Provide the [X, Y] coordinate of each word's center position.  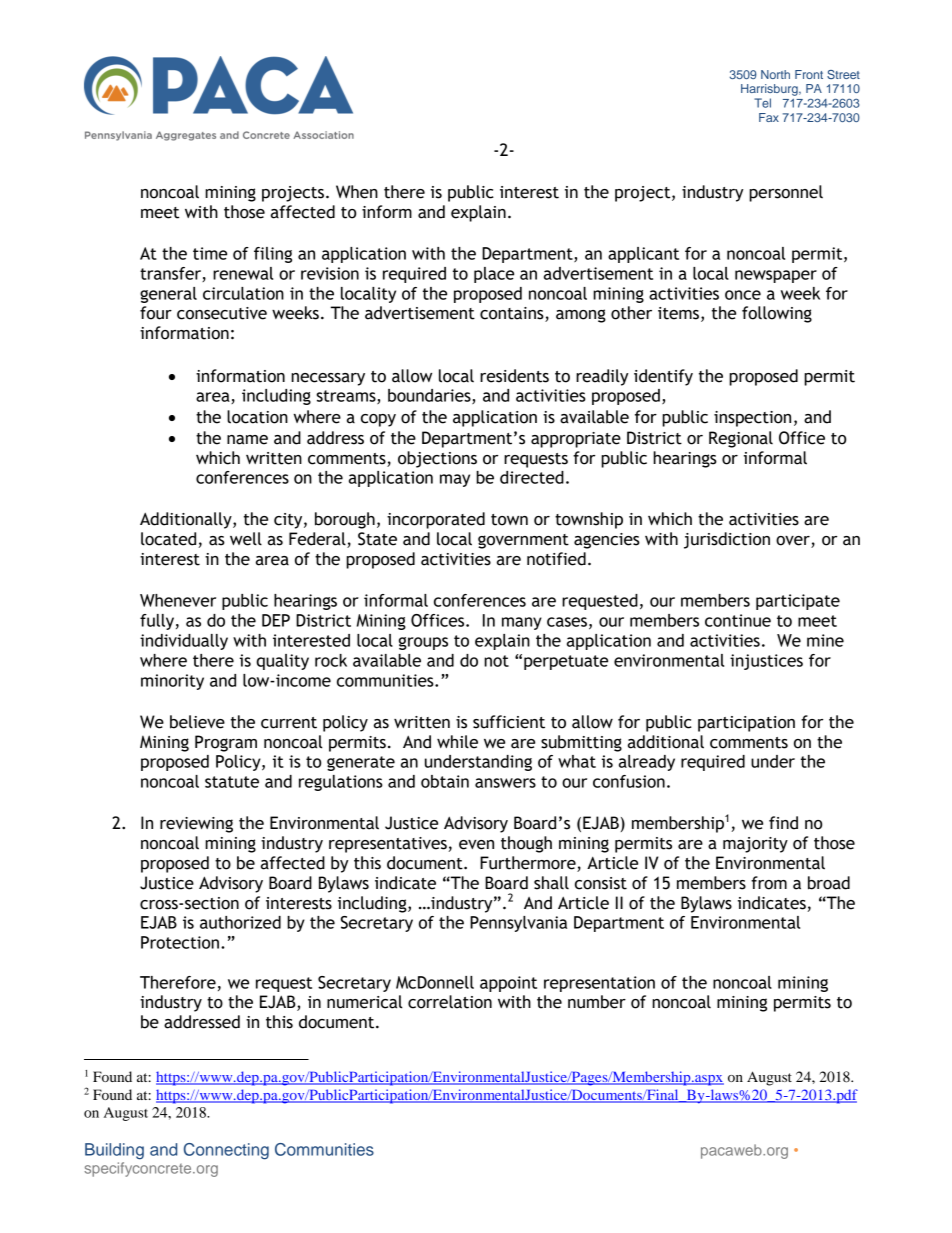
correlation [450, 1002]
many [522, 623]
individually [184, 642]
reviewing [196, 825]
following [777, 314]
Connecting [226, 1151]
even [476, 845]
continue [738, 620]
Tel [762, 103]
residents [514, 376]
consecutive [222, 313]
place [494, 275]
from [769, 883]
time [210, 253]
